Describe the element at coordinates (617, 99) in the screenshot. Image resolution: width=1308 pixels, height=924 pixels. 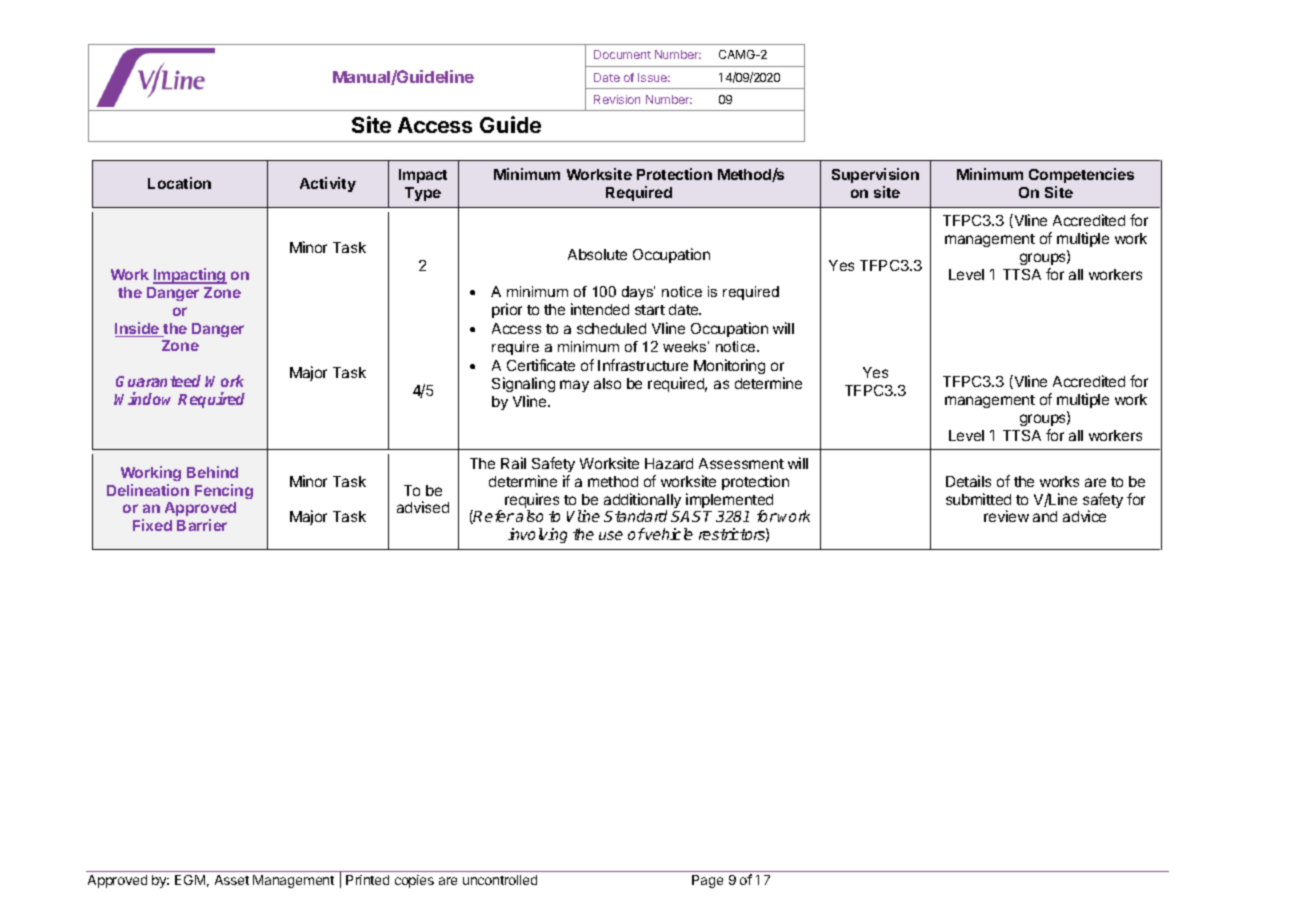
I see `Revision` at that location.
